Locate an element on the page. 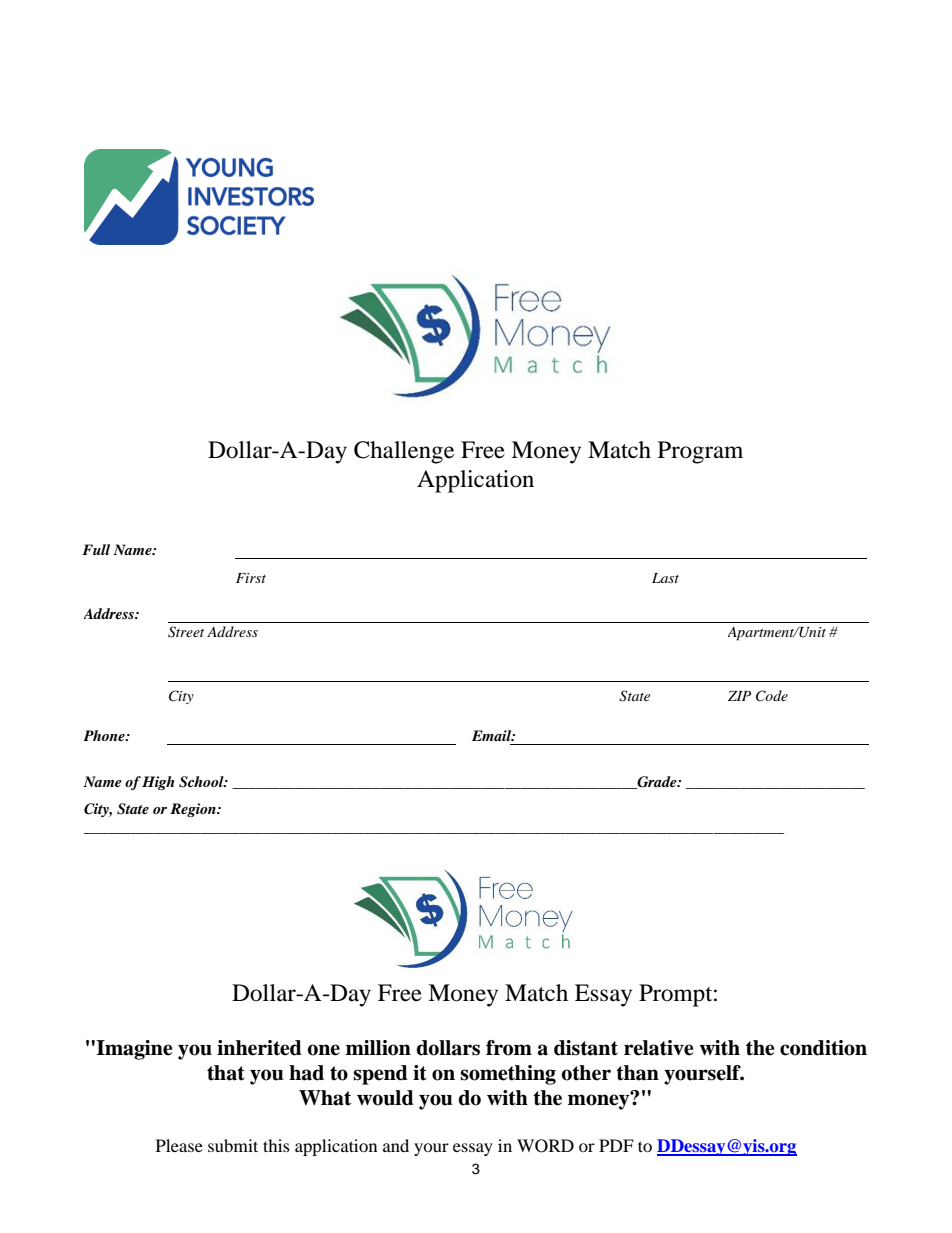 This image has width=952, height=1233. relative is located at coordinates (659, 1048).
